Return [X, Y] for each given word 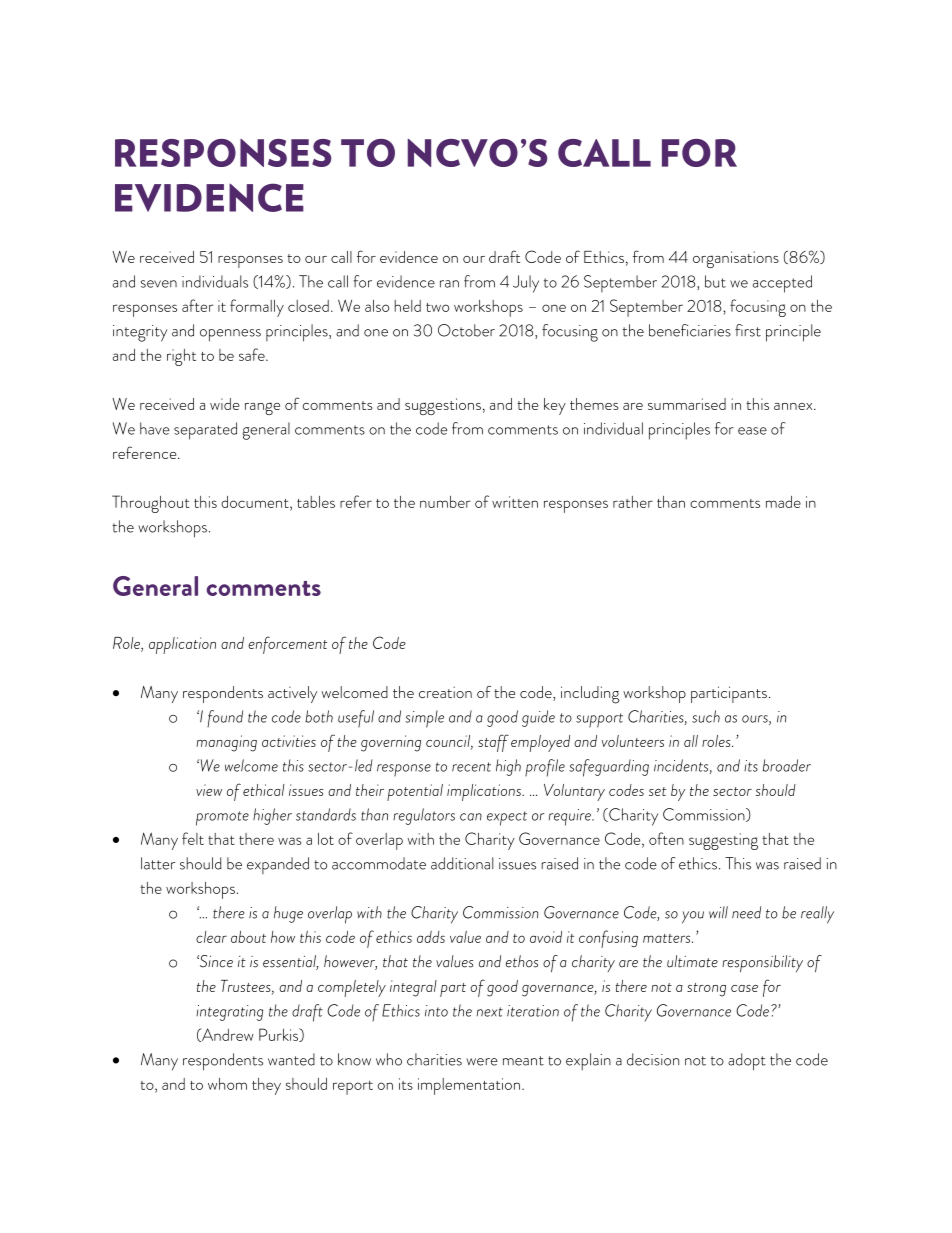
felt [193, 838]
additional [462, 863]
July [526, 284]
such [706, 716]
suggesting [723, 841]
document [256, 502]
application [182, 645]
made [783, 502]
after [198, 305]
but [715, 281]
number [445, 502]
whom [227, 1084]
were [482, 1062]
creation [445, 692]
